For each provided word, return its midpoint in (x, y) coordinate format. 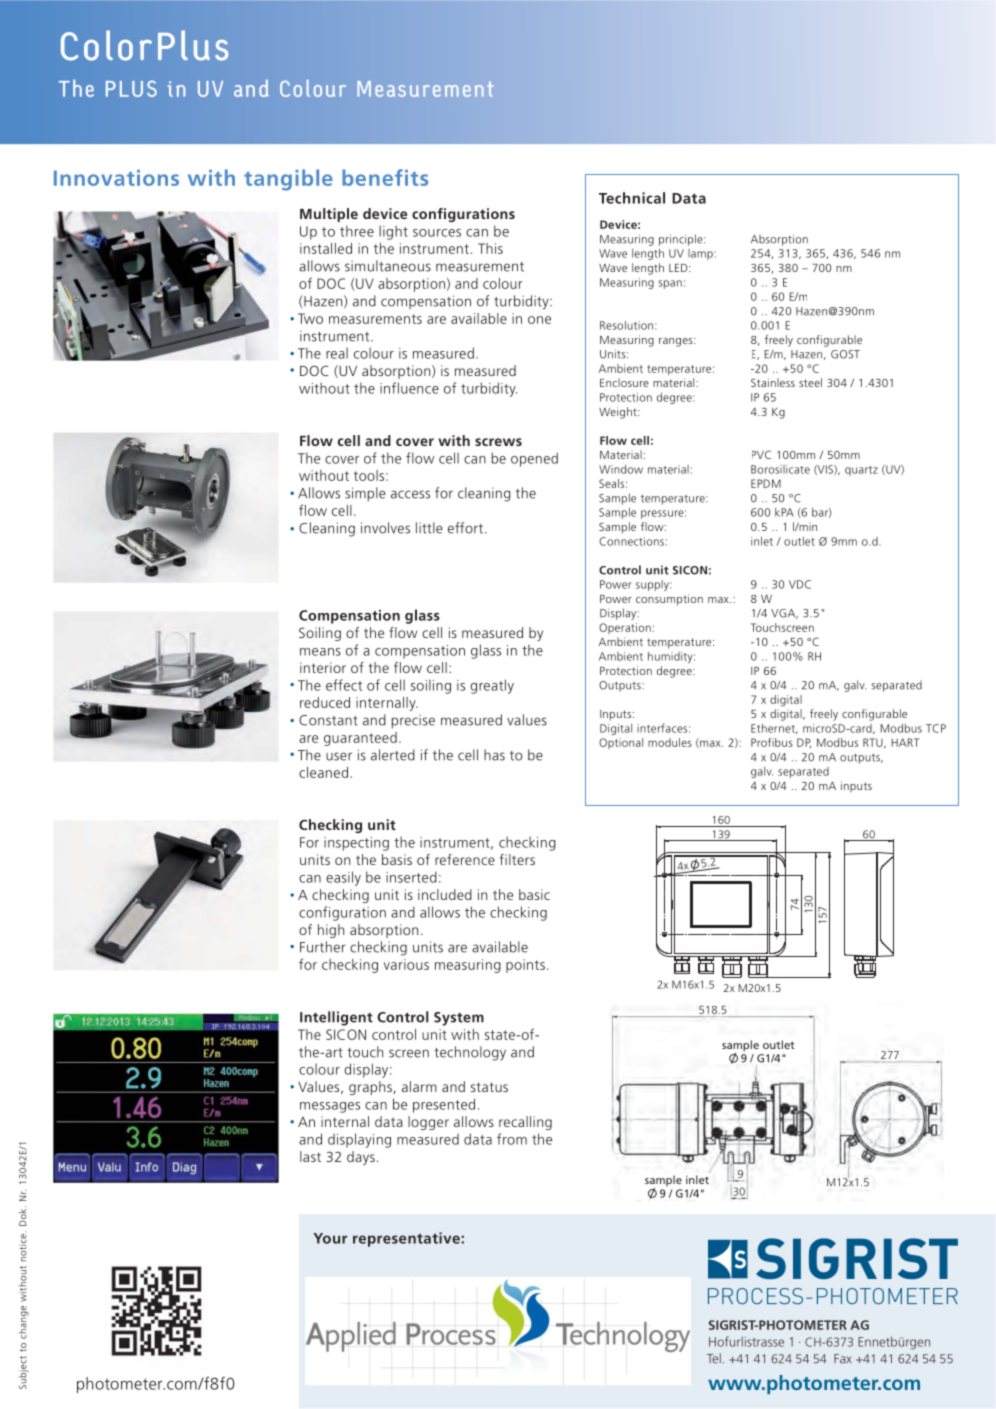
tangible (288, 180)
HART (905, 742)
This (490, 248)
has (494, 755)
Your (330, 1238)
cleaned (323, 772)
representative (406, 1239)
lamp (700, 254)
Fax (843, 1359)
